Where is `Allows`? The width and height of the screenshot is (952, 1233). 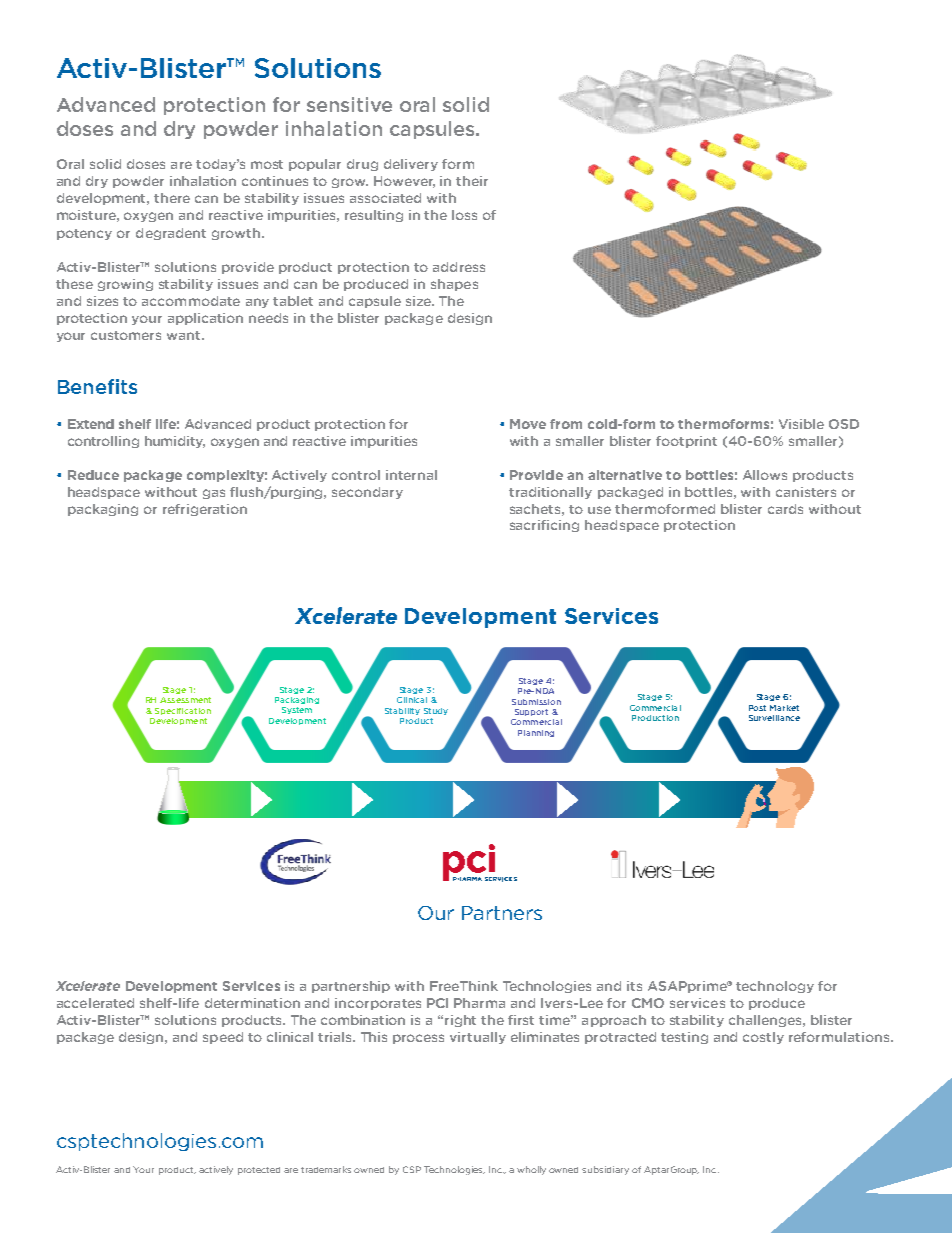
Allows is located at coordinates (765, 475).
